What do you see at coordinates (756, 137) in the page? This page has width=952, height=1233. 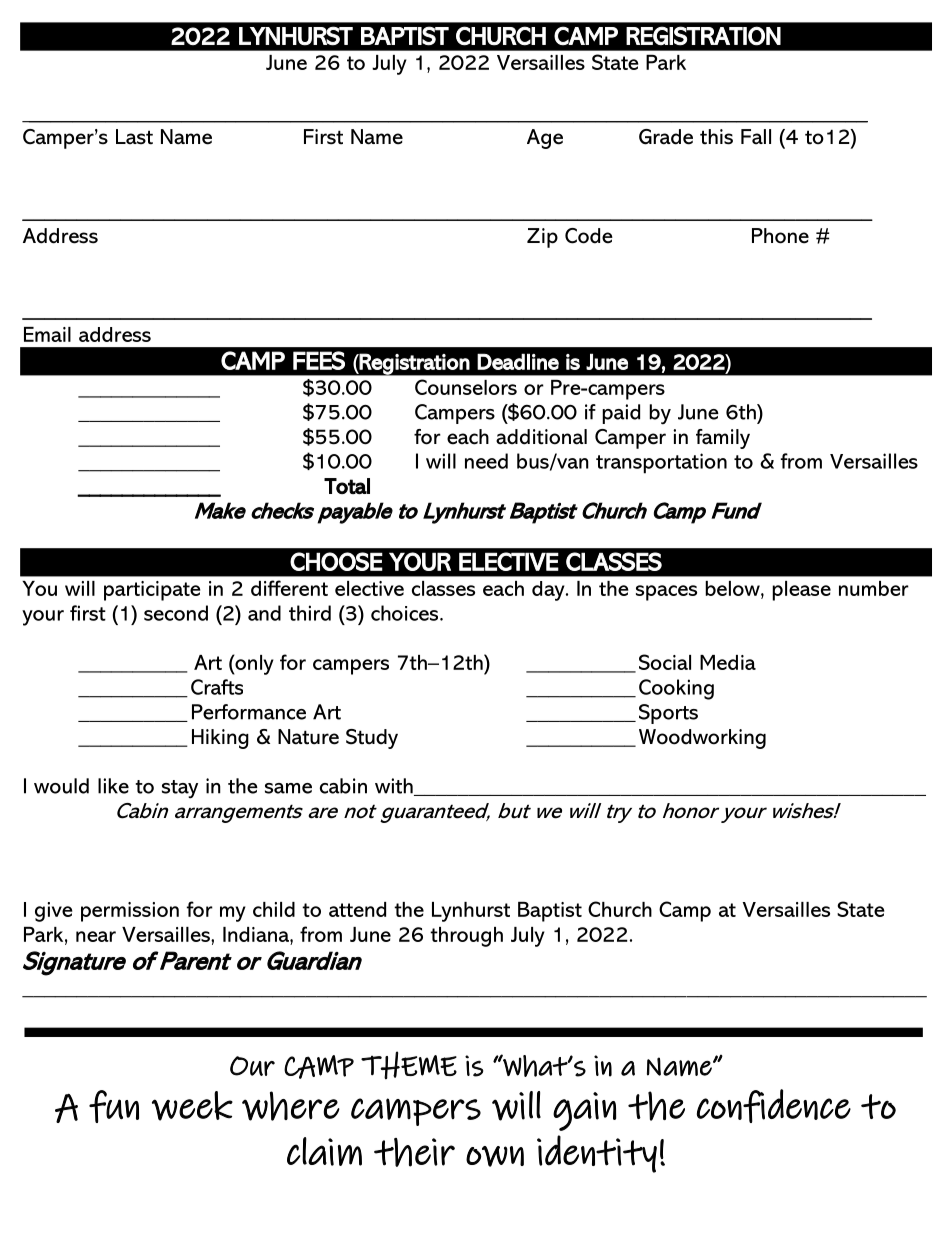 I see `Fall` at bounding box center [756, 137].
